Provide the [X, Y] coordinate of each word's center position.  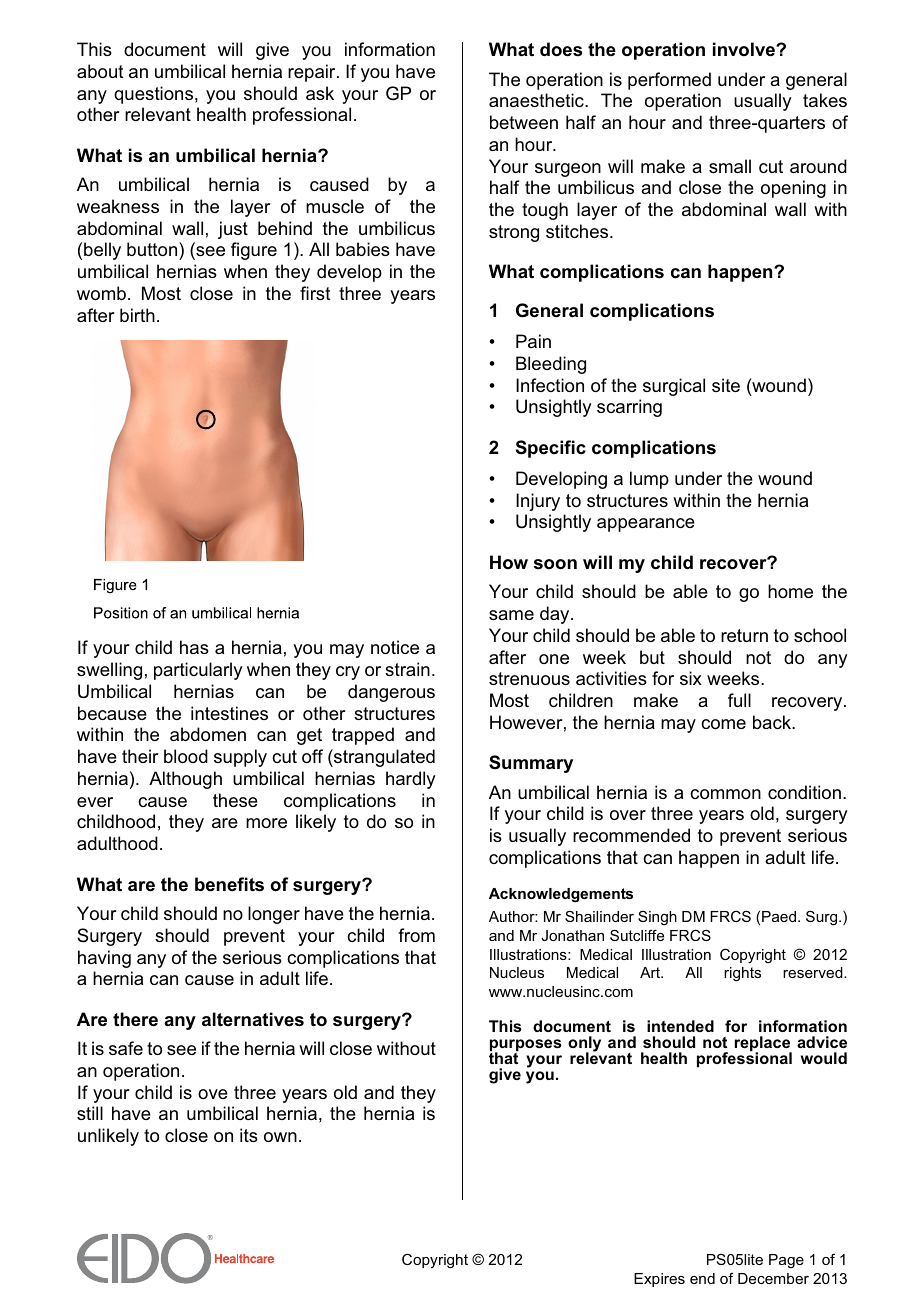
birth [137, 315]
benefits [229, 884]
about [100, 71]
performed [669, 81]
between [524, 122]
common [725, 794]
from [416, 935]
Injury [538, 502]
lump [649, 480]
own [280, 1137]
